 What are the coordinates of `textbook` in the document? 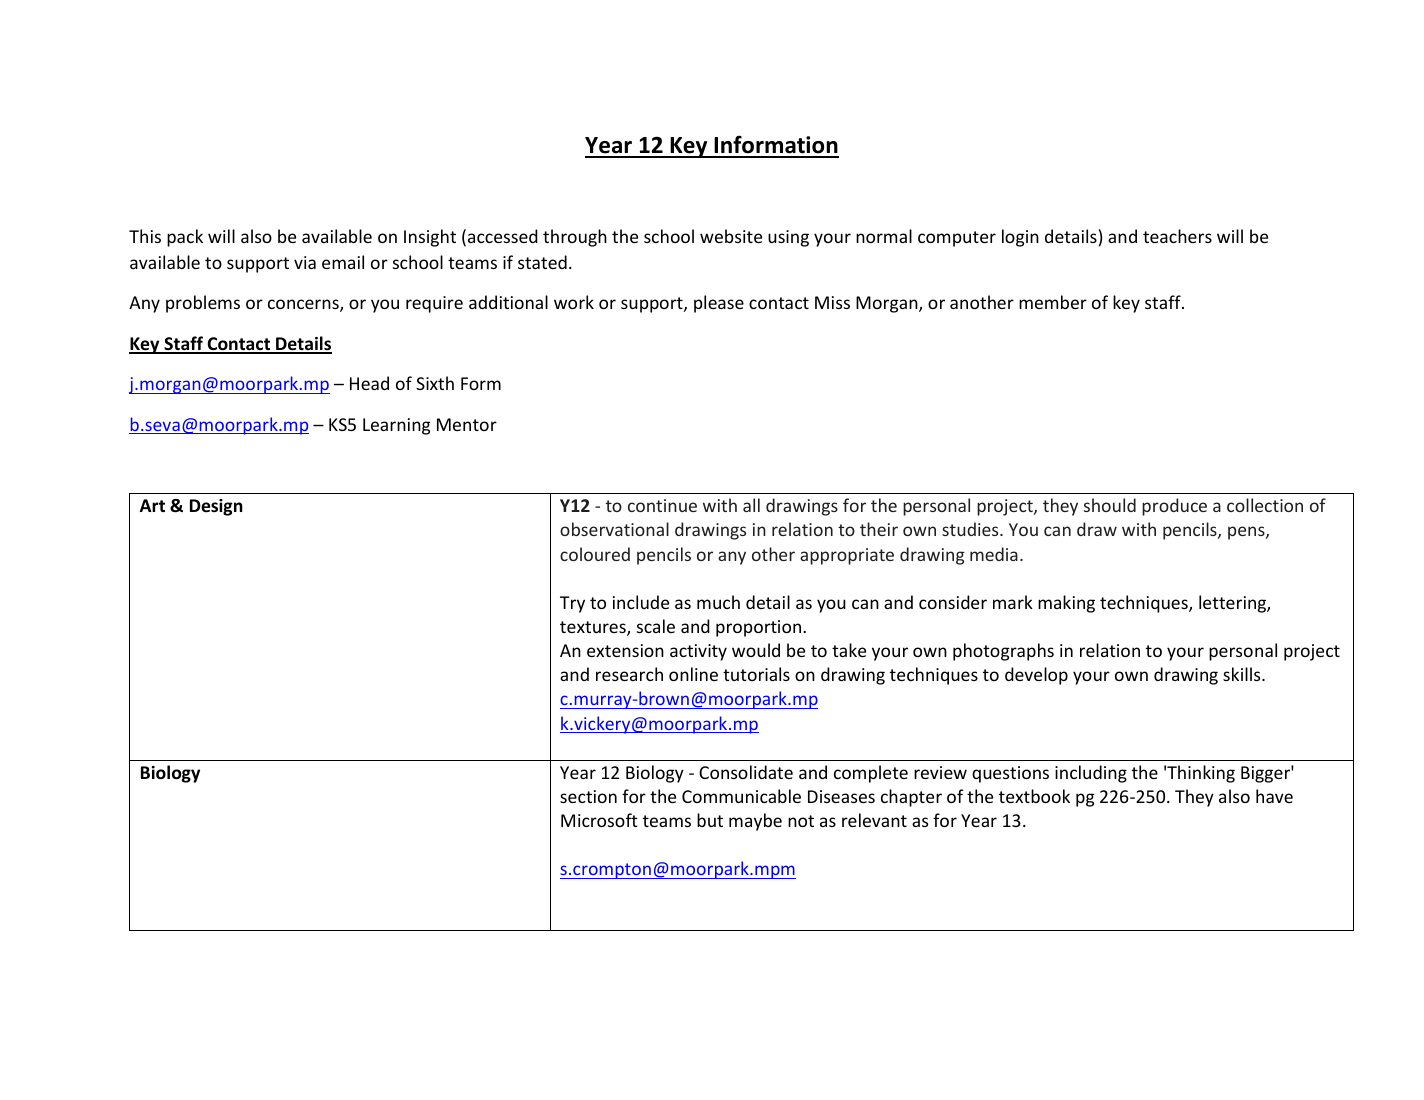 It's located at (1034, 796).
